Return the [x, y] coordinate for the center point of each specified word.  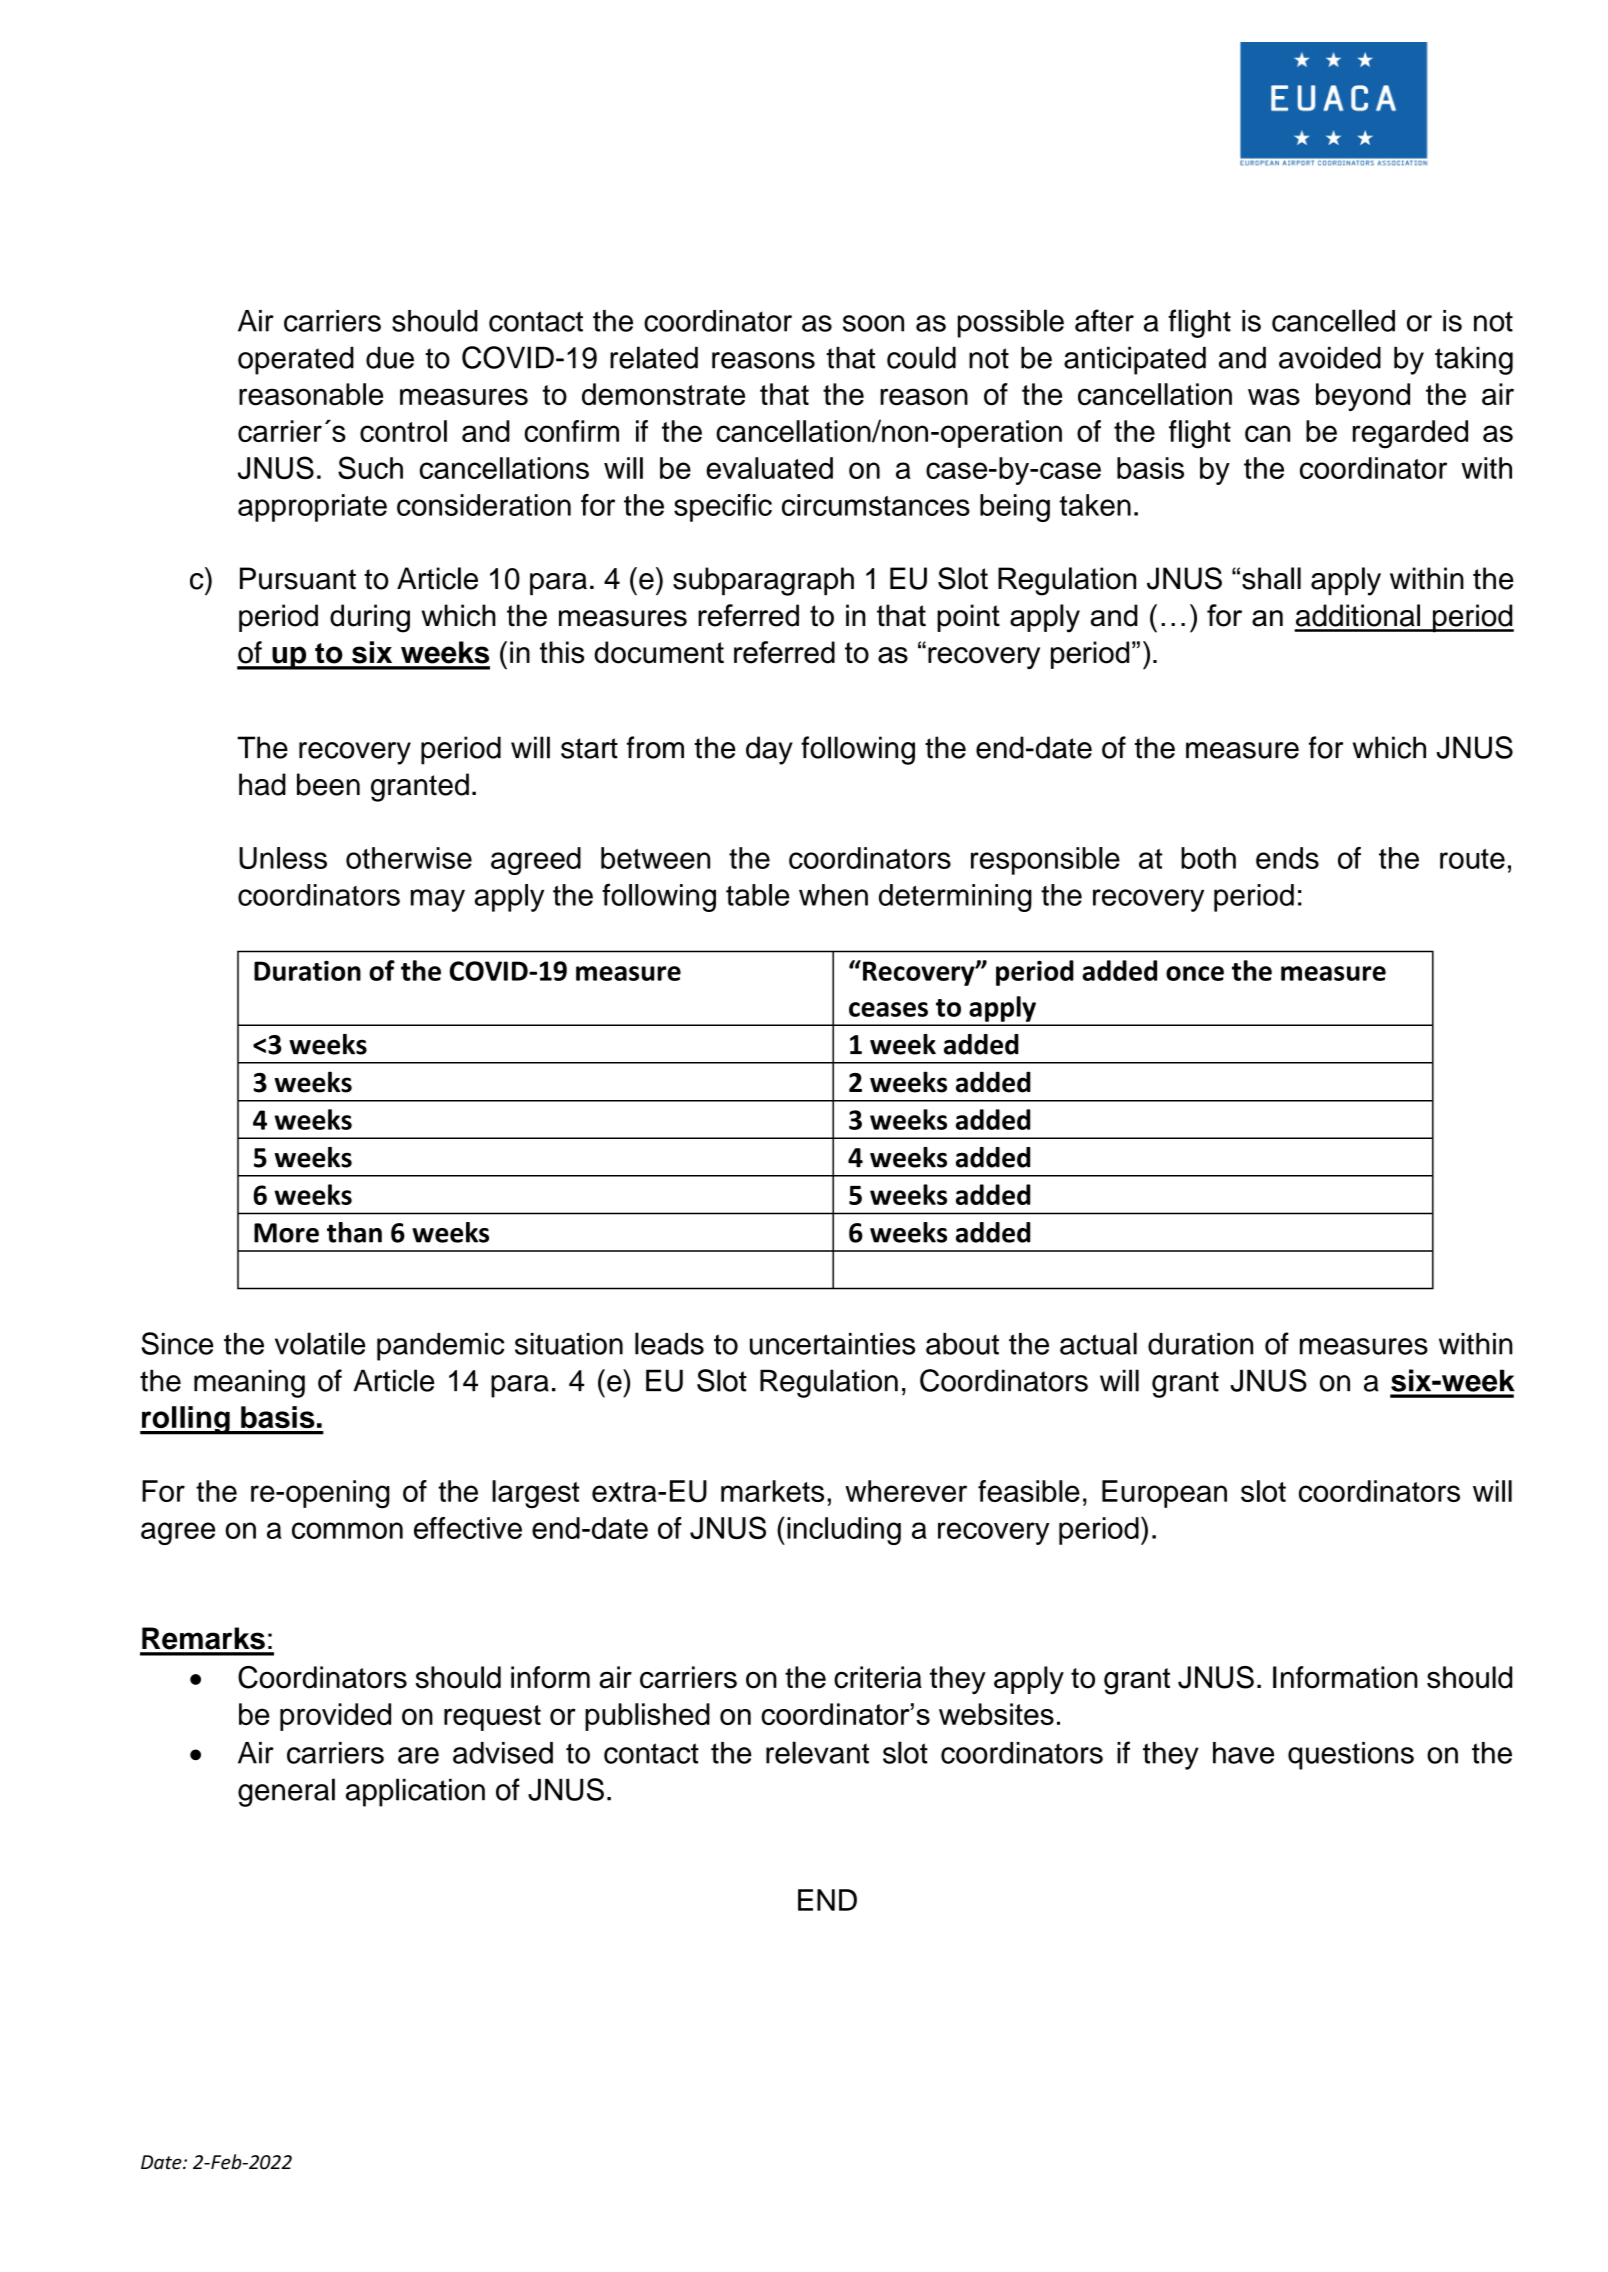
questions [1351, 1756]
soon [873, 323]
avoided [1330, 357]
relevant [817, 1752]
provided [335, 1717]
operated [296, 360]
